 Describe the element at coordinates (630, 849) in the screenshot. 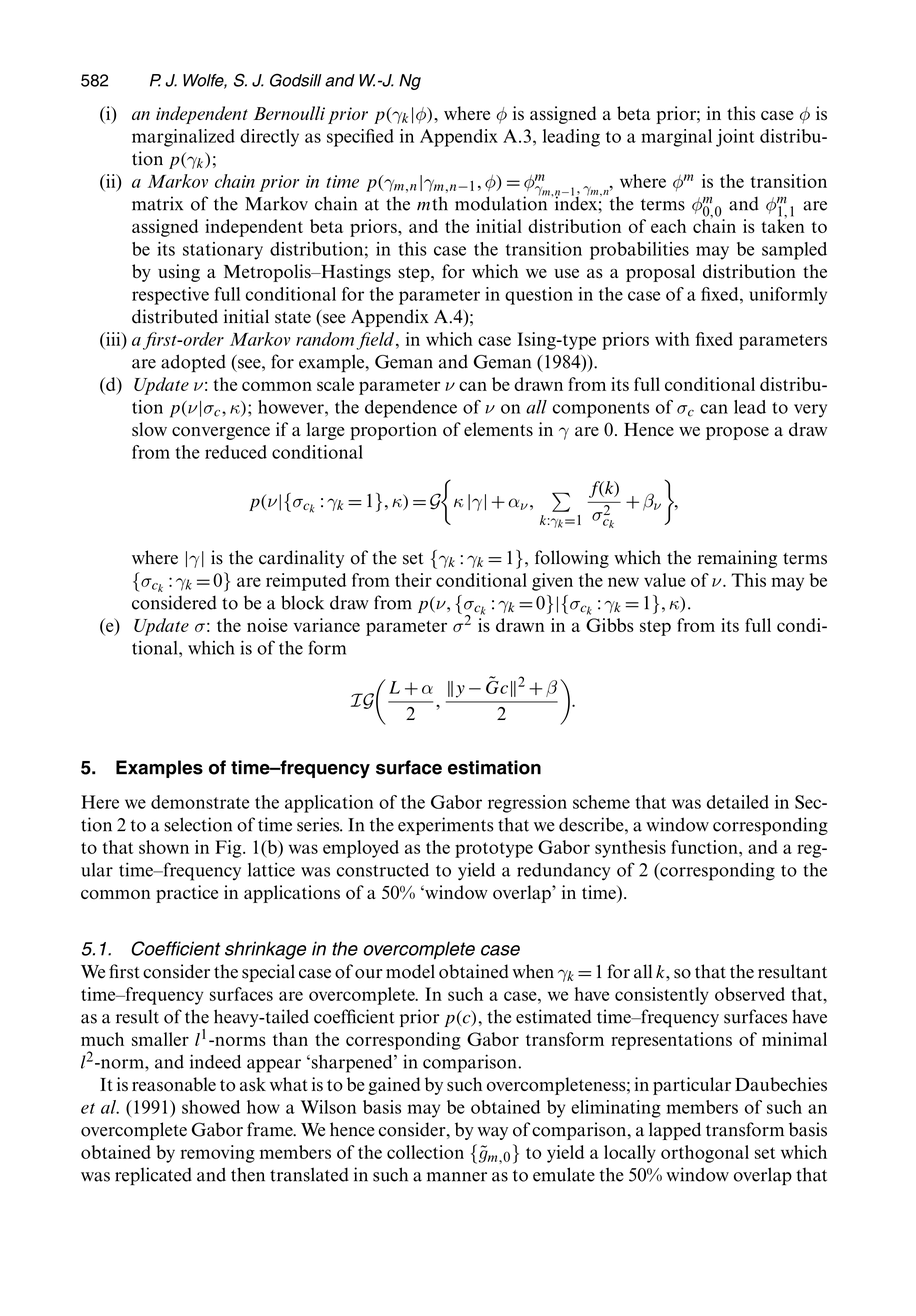

I see `synthesis` at that location.
